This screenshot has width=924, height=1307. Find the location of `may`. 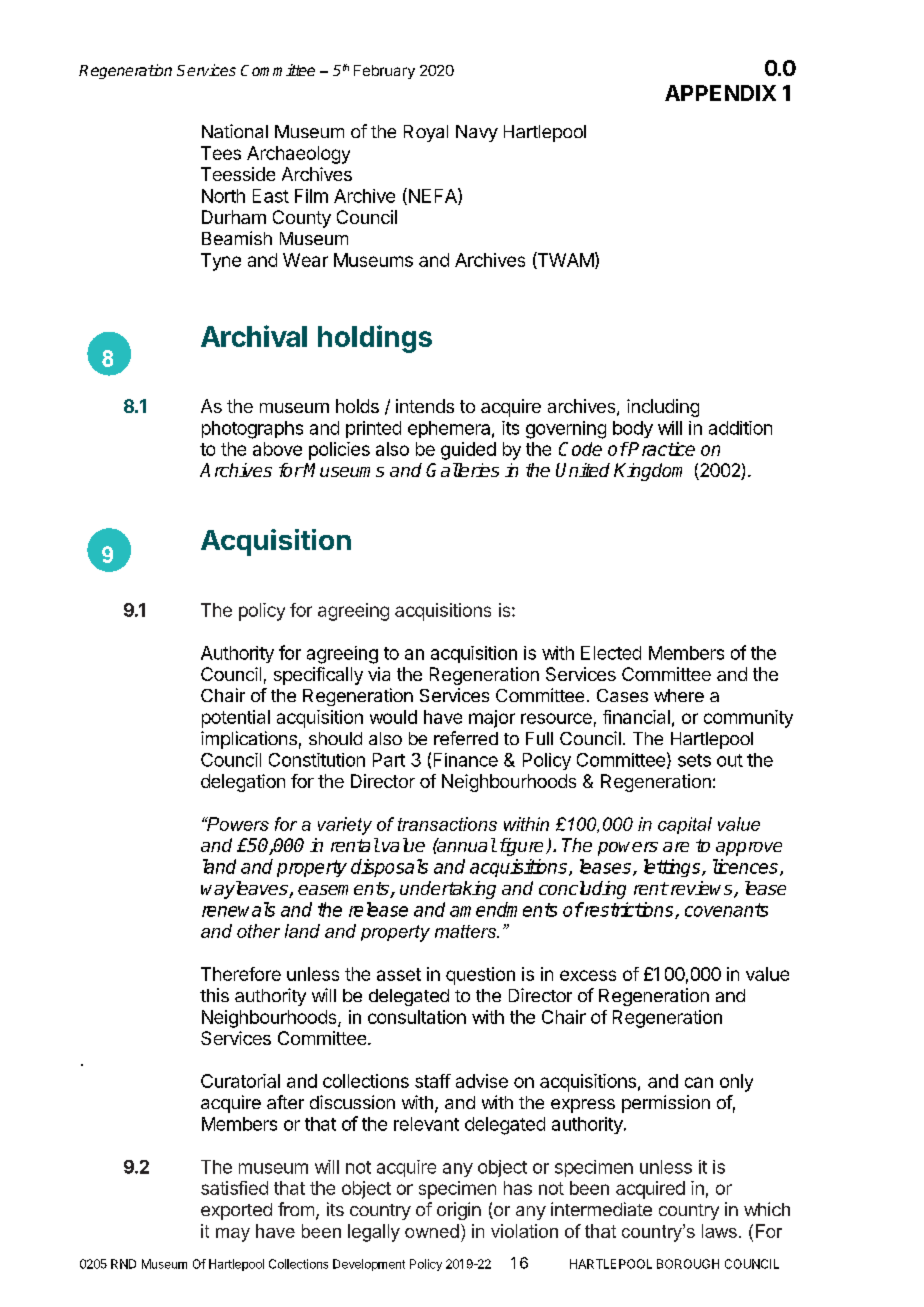

may is located at coordinates (233, 1235).
